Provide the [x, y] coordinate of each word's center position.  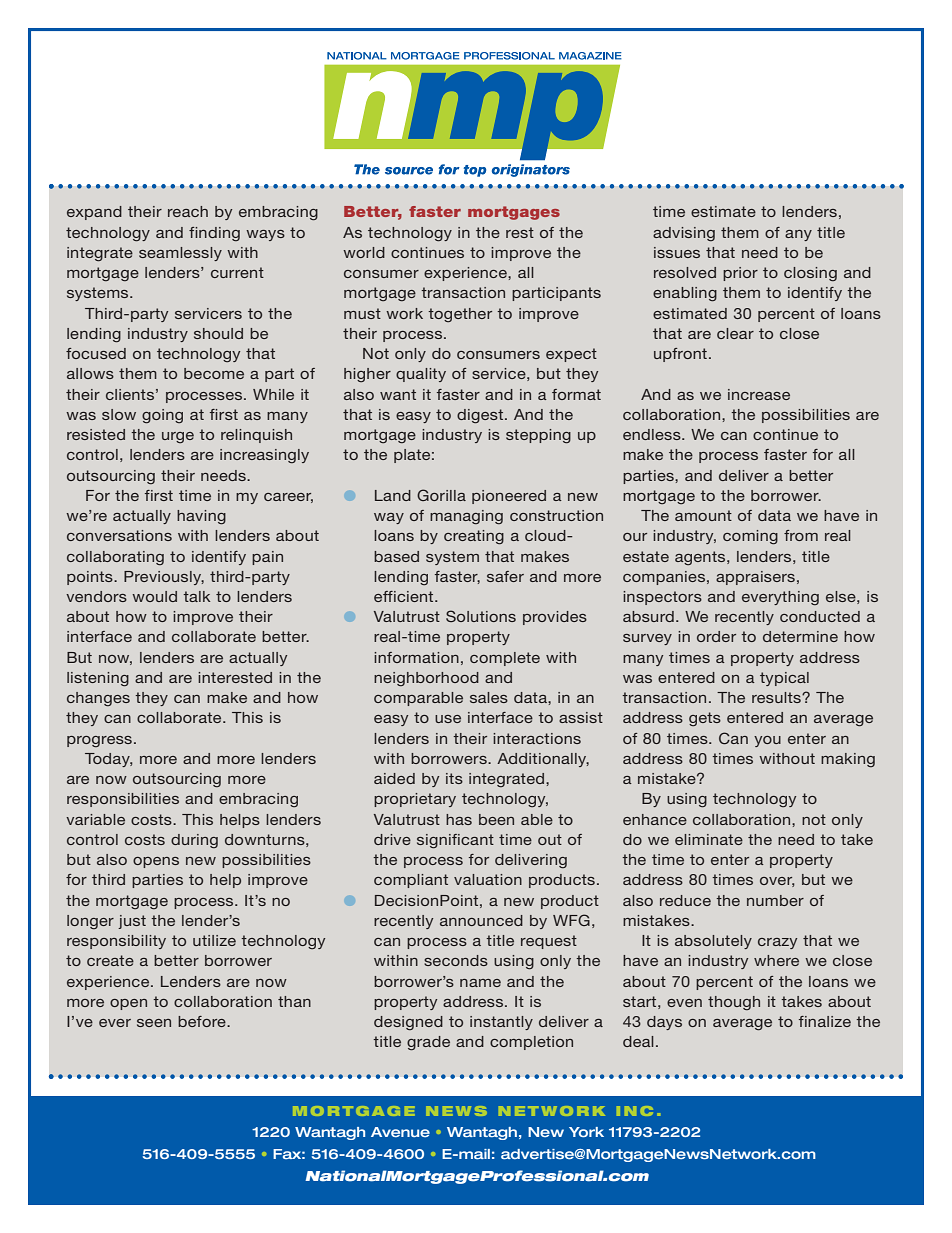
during [194, 841]
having [201, 517]
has [459, 819]
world [364, 252]
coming [750, 537]
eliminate [709, 839]
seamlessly [180, 254]
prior [740, 274]
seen [154, 1023]
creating [474, 537]
